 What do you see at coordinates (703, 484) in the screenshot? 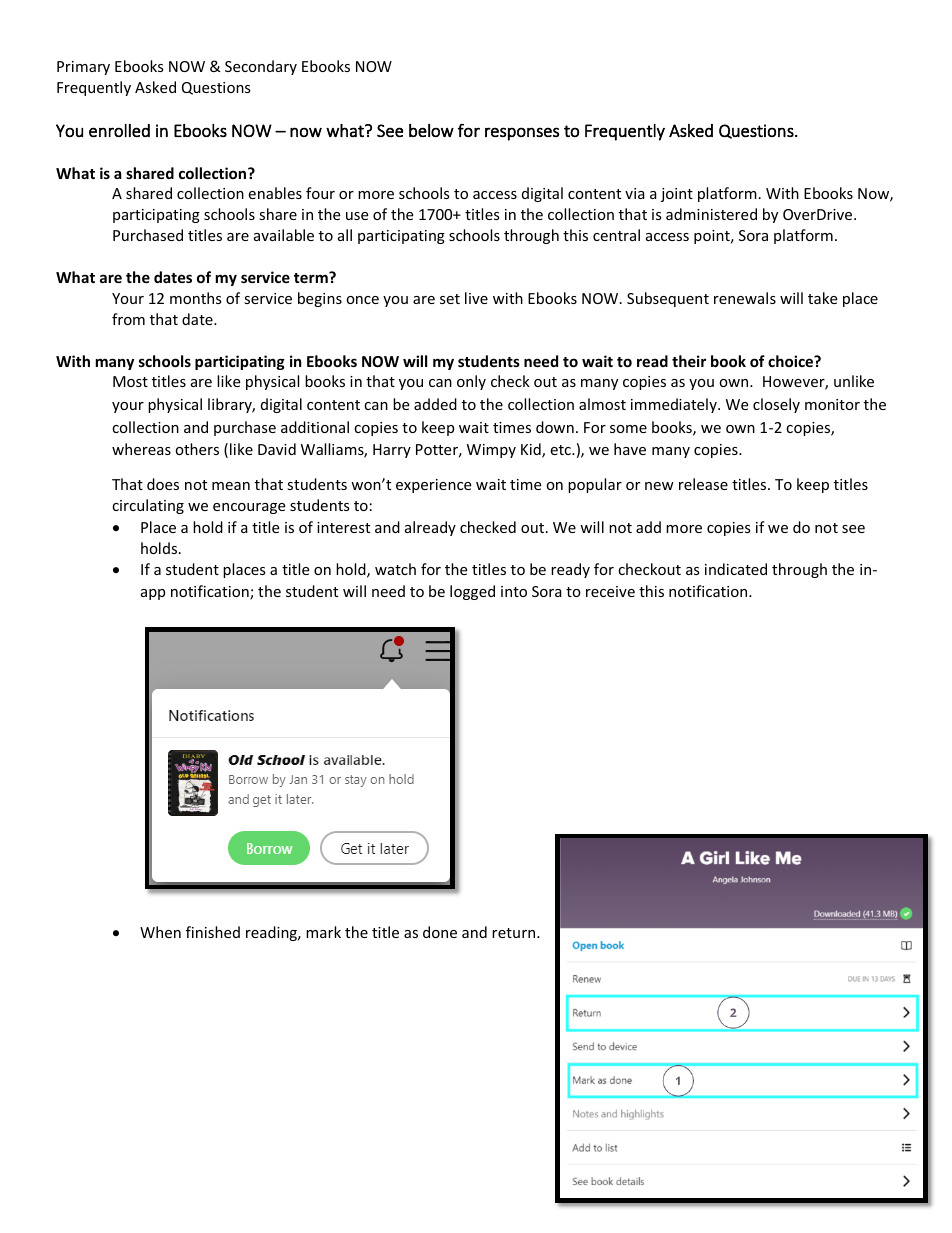
I see `release` at bounding box center [703, 484].
